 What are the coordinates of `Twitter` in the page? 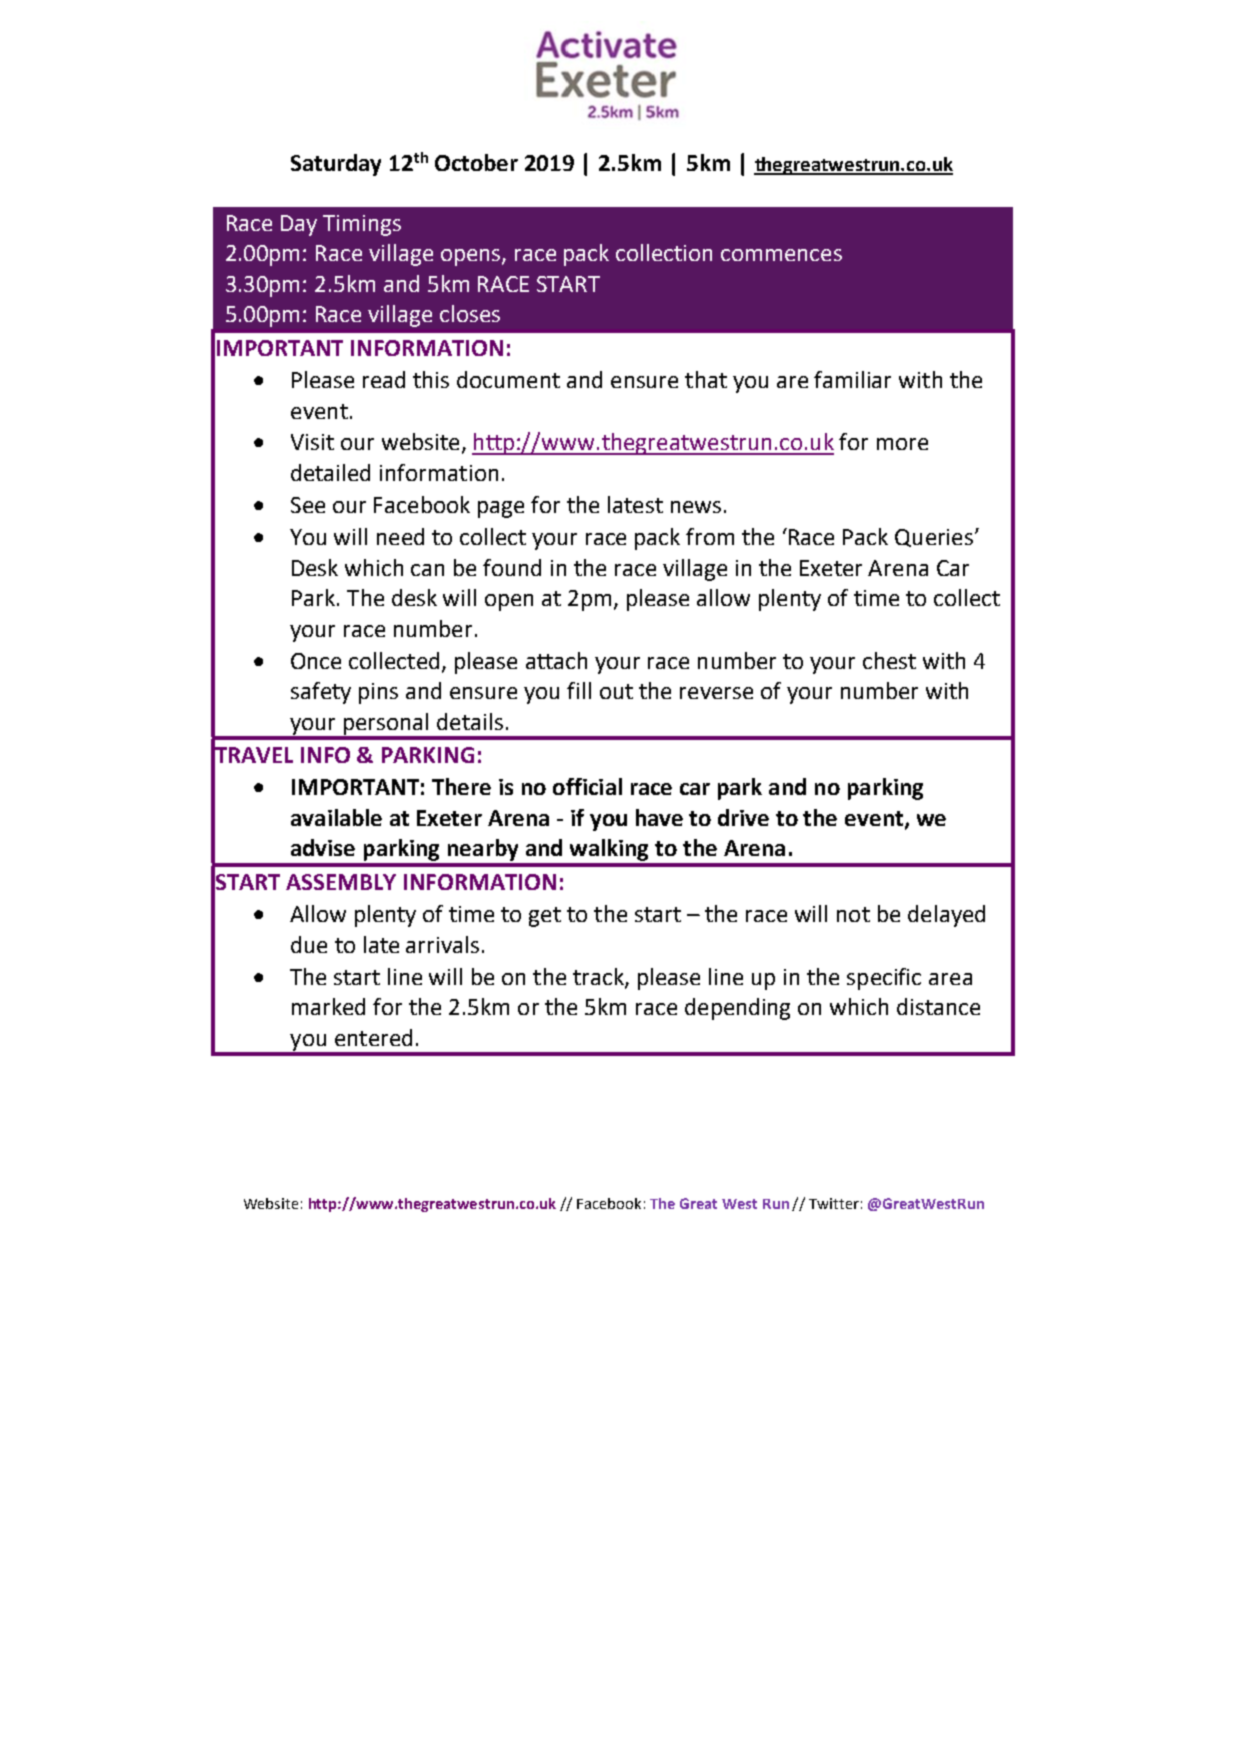 It's located at (834, 1203).
